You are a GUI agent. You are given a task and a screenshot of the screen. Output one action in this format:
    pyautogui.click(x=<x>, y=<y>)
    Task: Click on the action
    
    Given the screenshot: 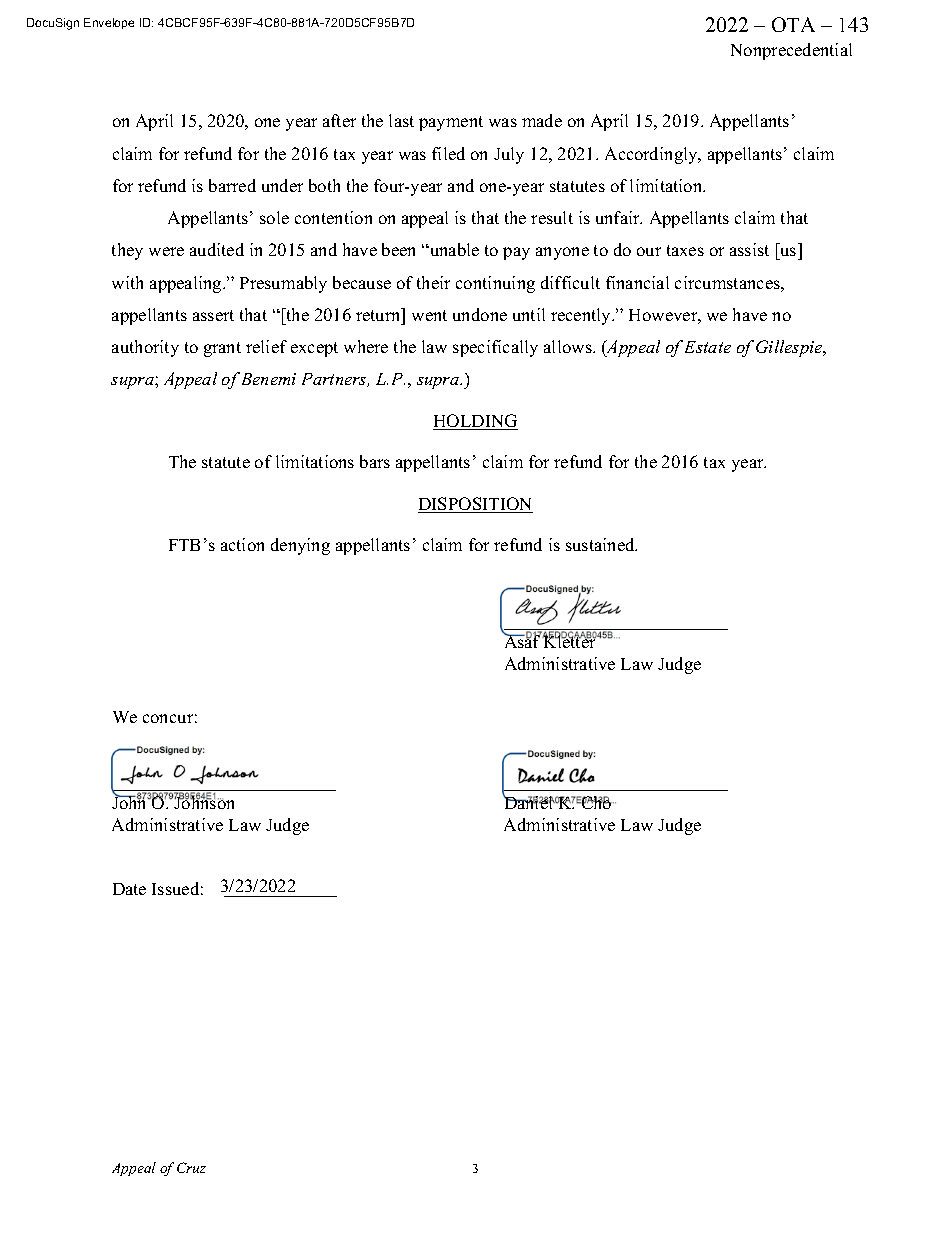 What is the action you would take?
    pyautogui.click(x=242, y=544)
